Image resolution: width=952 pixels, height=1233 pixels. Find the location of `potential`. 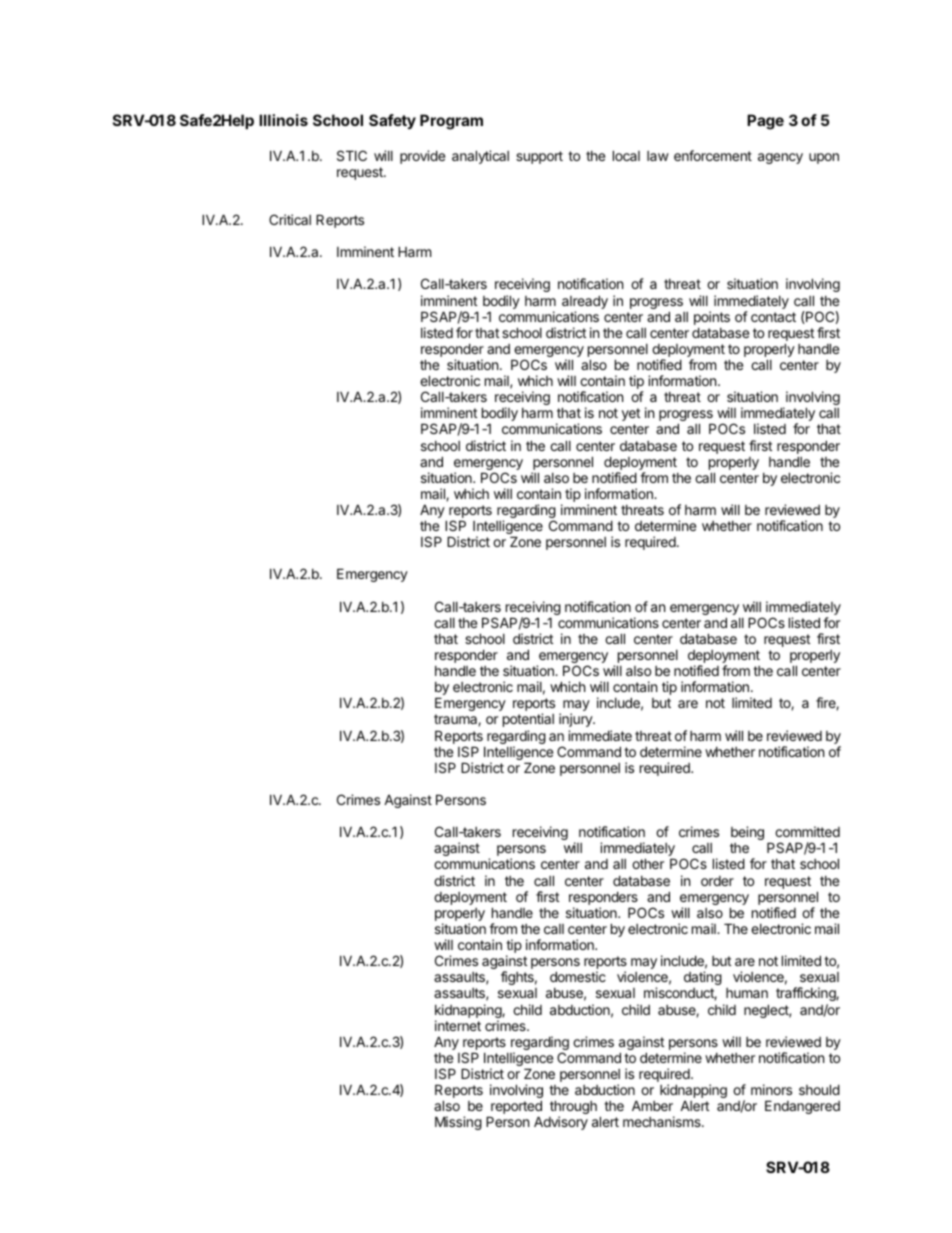

potential is located at coordinates (528, 720).
